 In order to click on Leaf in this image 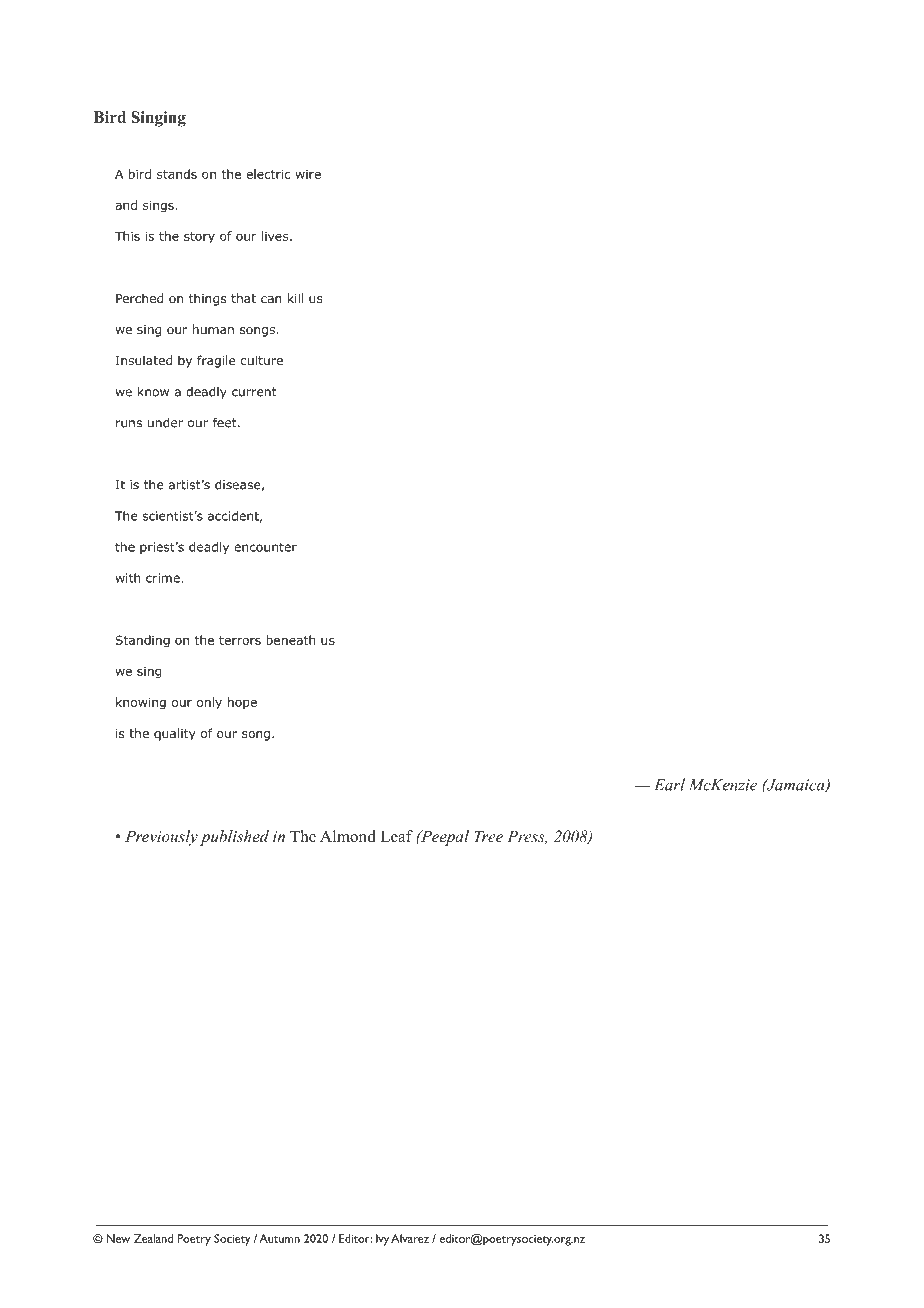, I will do `click(396, 836)`.
